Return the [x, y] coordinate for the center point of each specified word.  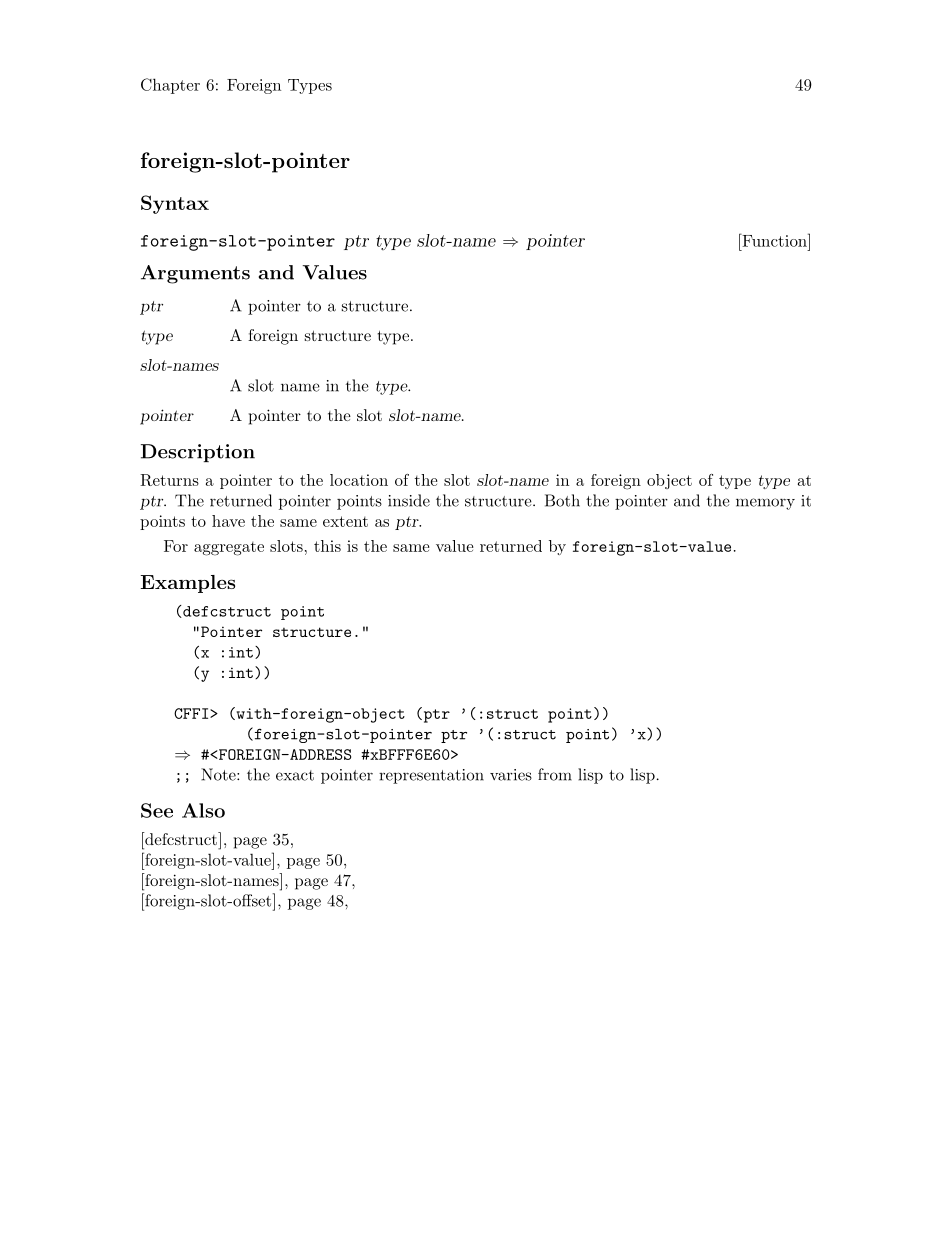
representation [431, 776]
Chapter [170, 86]
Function [774, 240]
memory [765, 504]
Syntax [175, 204]
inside [409, 500]
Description [198, 453]
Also [203, 810]
